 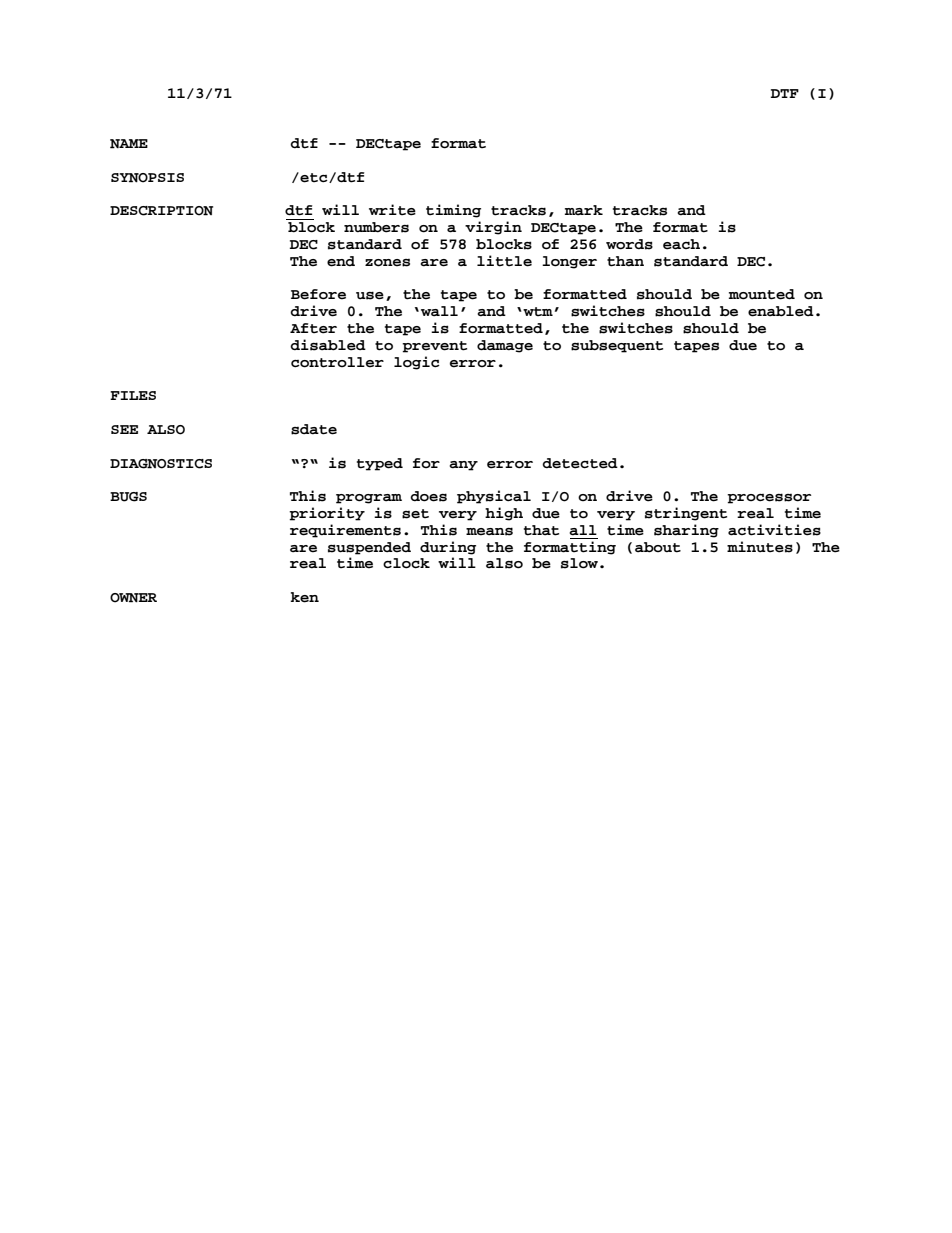 I want to click on OWNER, so click(x=133, y=598).
